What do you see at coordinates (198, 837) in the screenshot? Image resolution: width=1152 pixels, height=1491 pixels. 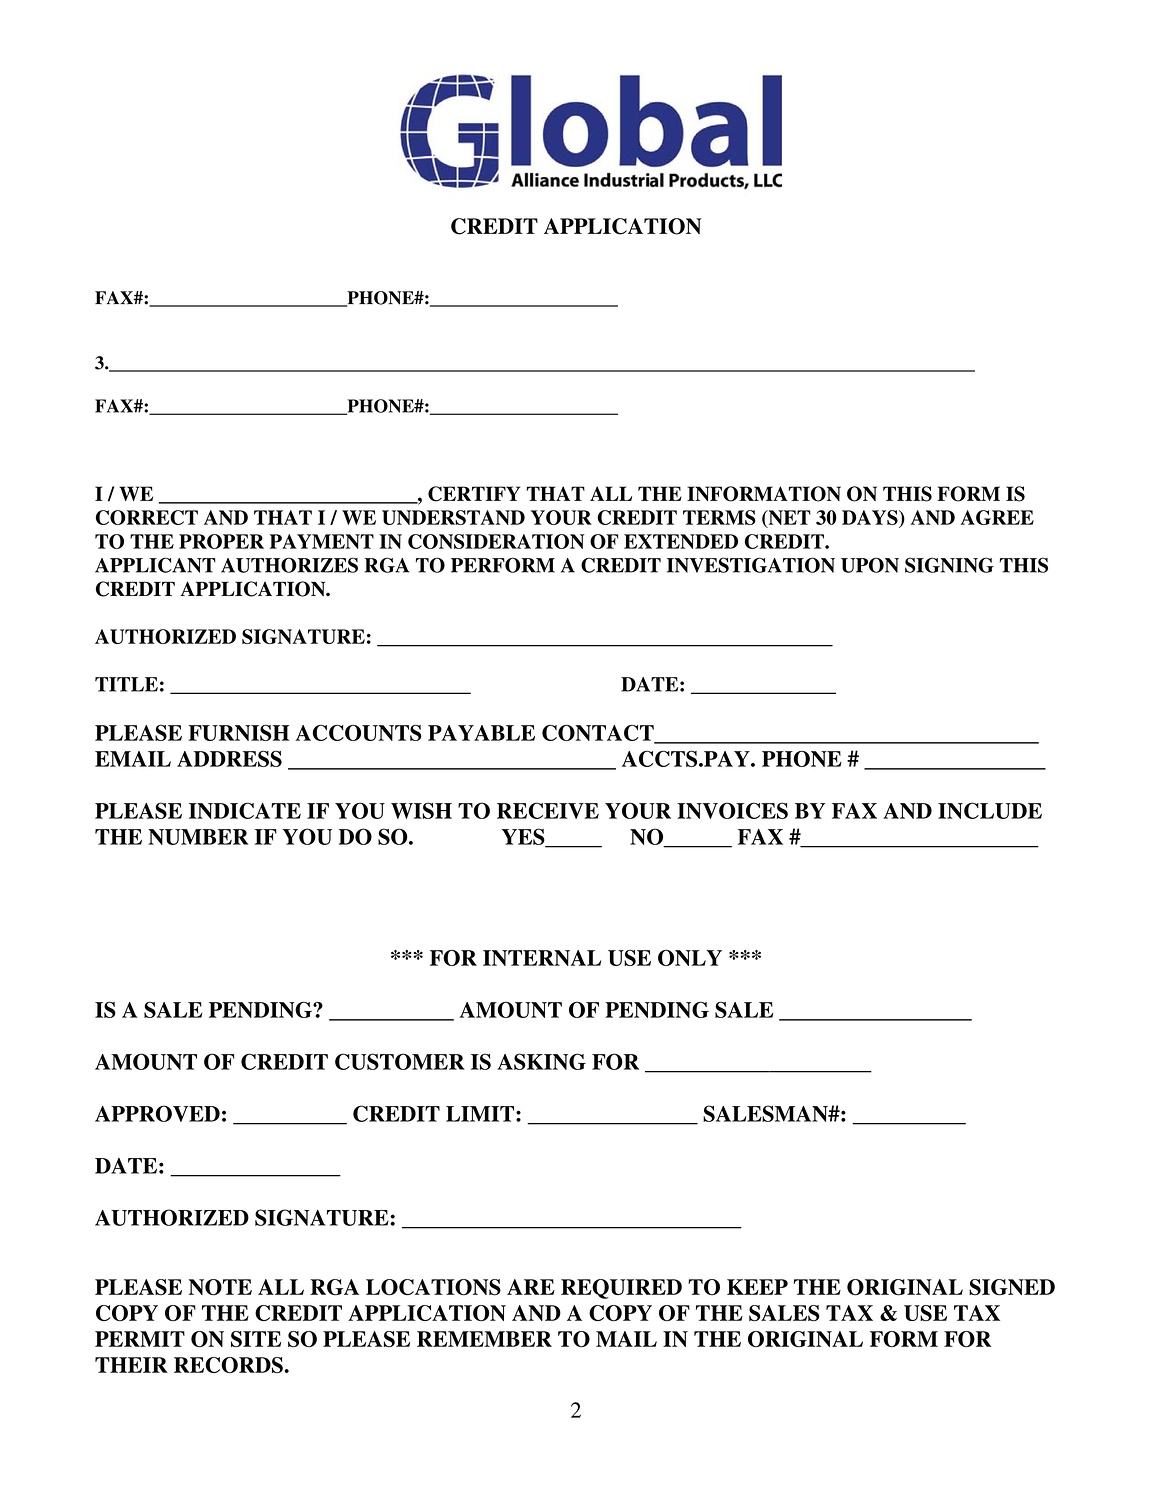 I see `NUMBER` at bounding box center [198, 837].
